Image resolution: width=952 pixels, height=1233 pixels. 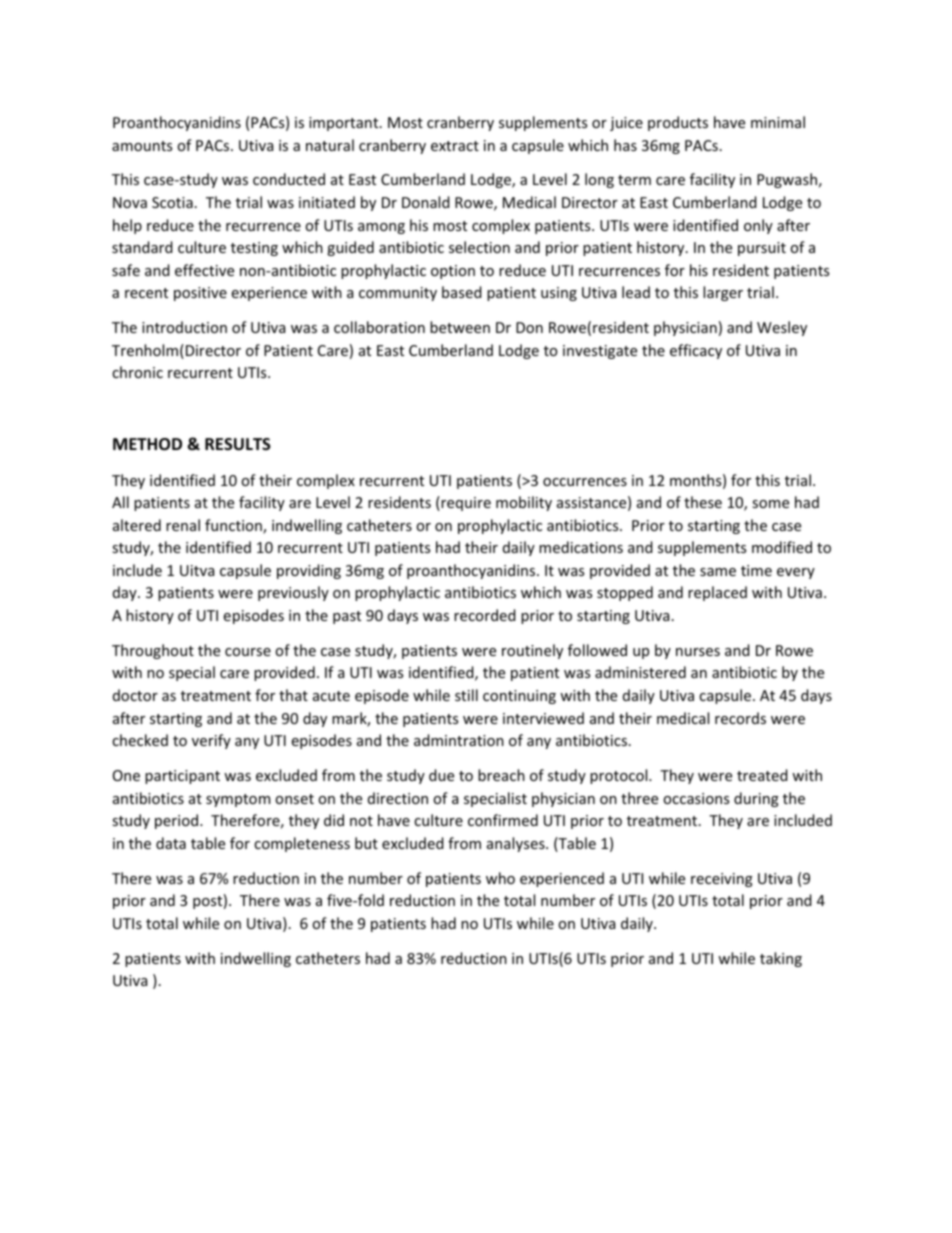 I want to click on taking, so click(x=781, y=959).
